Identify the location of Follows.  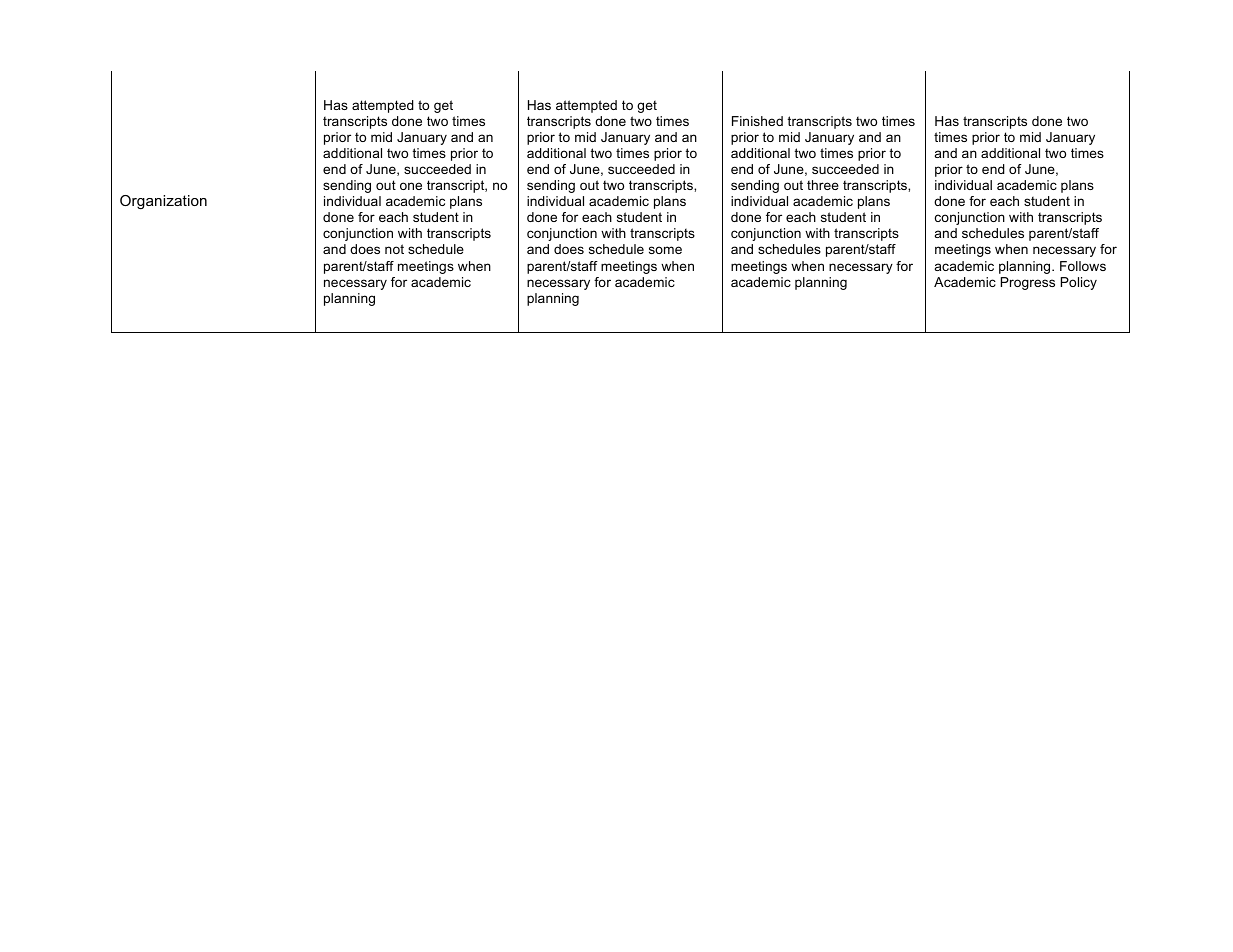
(1083, 266).
